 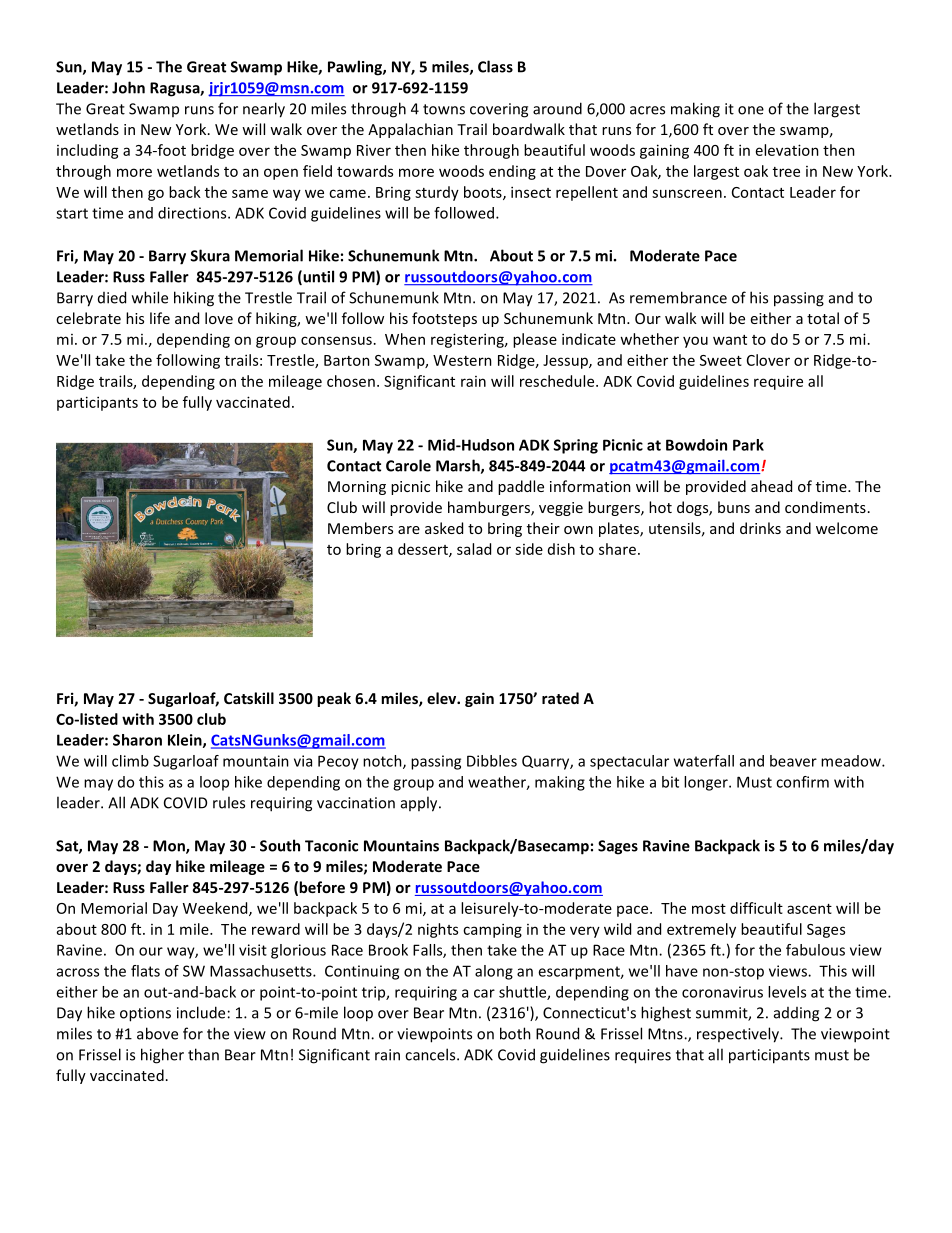 I want to click on John, so click(x=128, y=87).
